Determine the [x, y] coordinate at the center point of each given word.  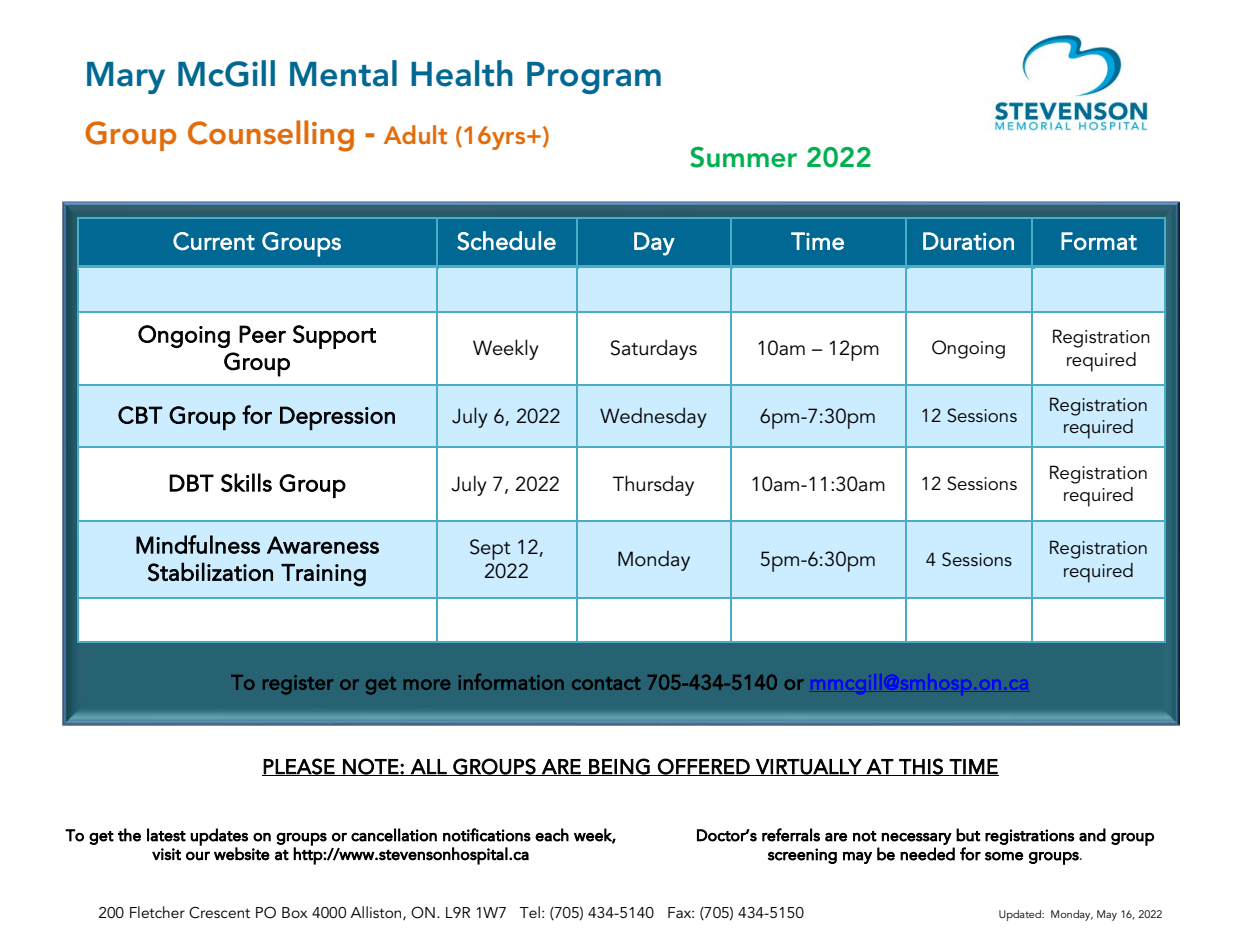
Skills [246, 482]
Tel [529, 912]
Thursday [653, 485]
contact [606, 683]
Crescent [219, 912]
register [298, 685]
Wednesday [653, 417]
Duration [968, 241]
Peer [262, 334]
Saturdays [654, 349]
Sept [490, 549]
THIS [921, 767]
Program [594, 78]
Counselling [271, 136]
